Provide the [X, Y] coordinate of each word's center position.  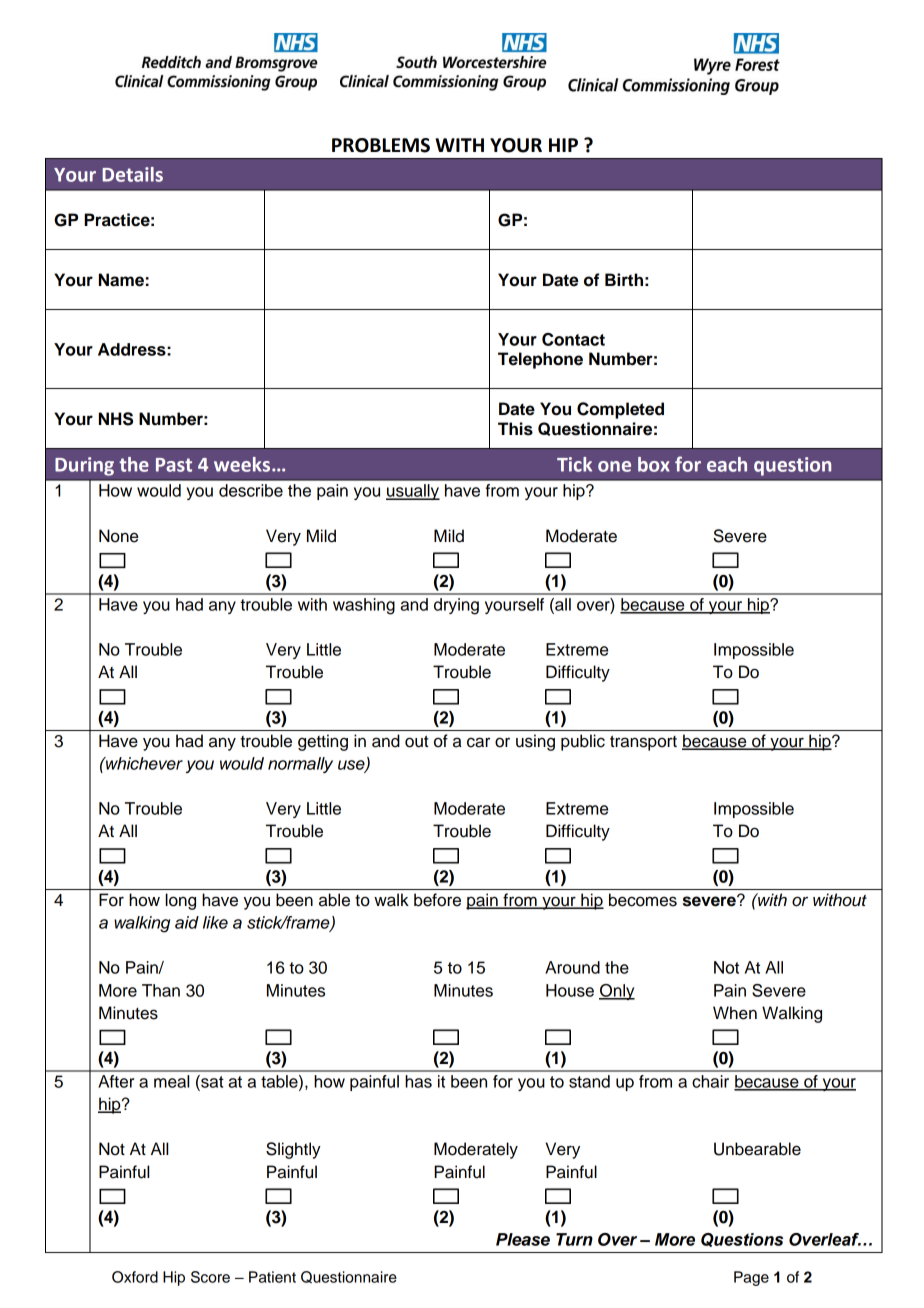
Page [751, 1278]
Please [523, 1239]
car [478, 742]
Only [617, 992]
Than [161, 990]
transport [643, 743]
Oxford [135, 1277]
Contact [573, 339]
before [437, 900]
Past [174, 465]
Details [132, 174]
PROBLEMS [381, 145]
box [654, 464]
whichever [143, 763]
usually [413, 492]
